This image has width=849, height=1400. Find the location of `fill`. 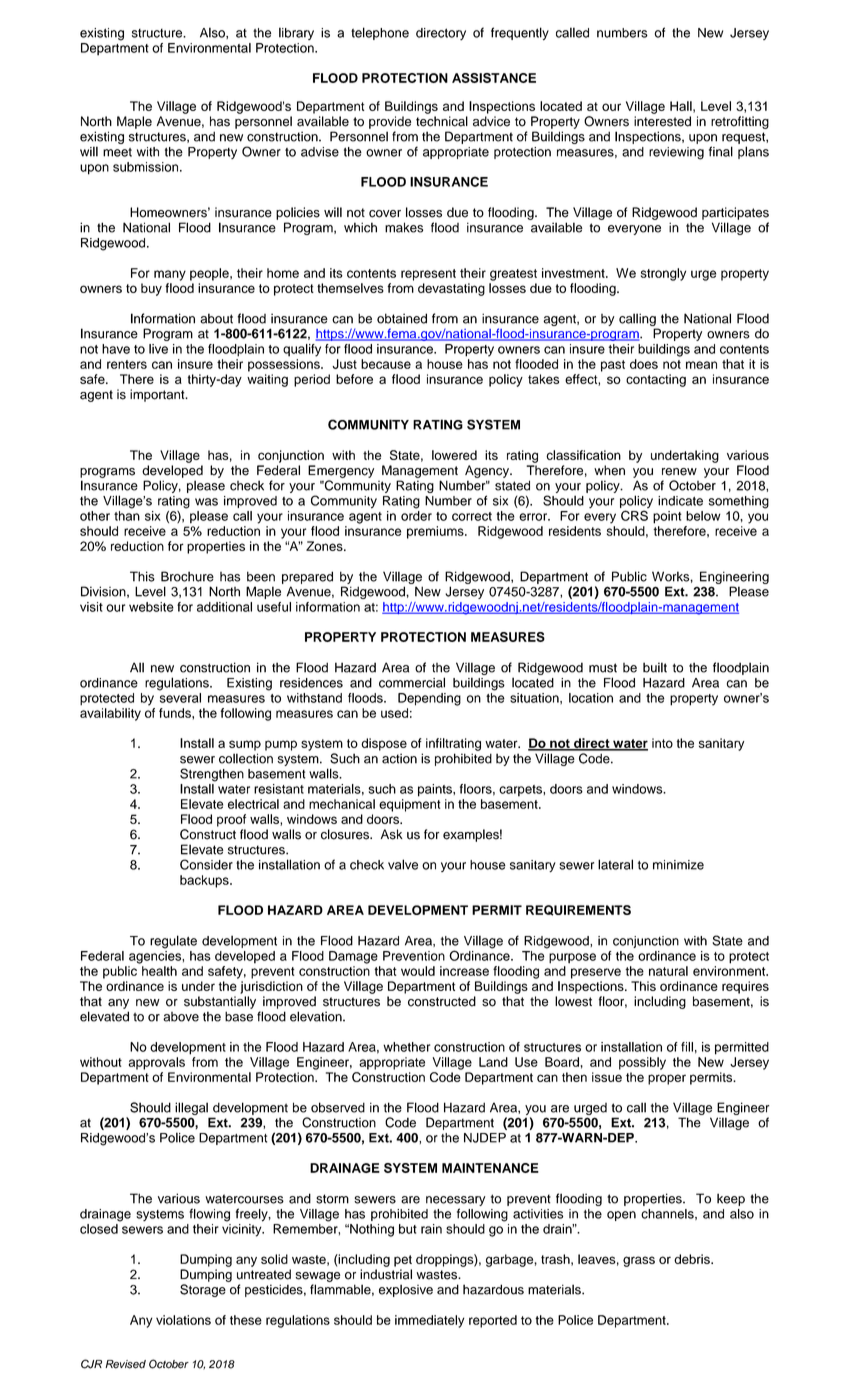

fill is located at coordinates (687, 1047).
